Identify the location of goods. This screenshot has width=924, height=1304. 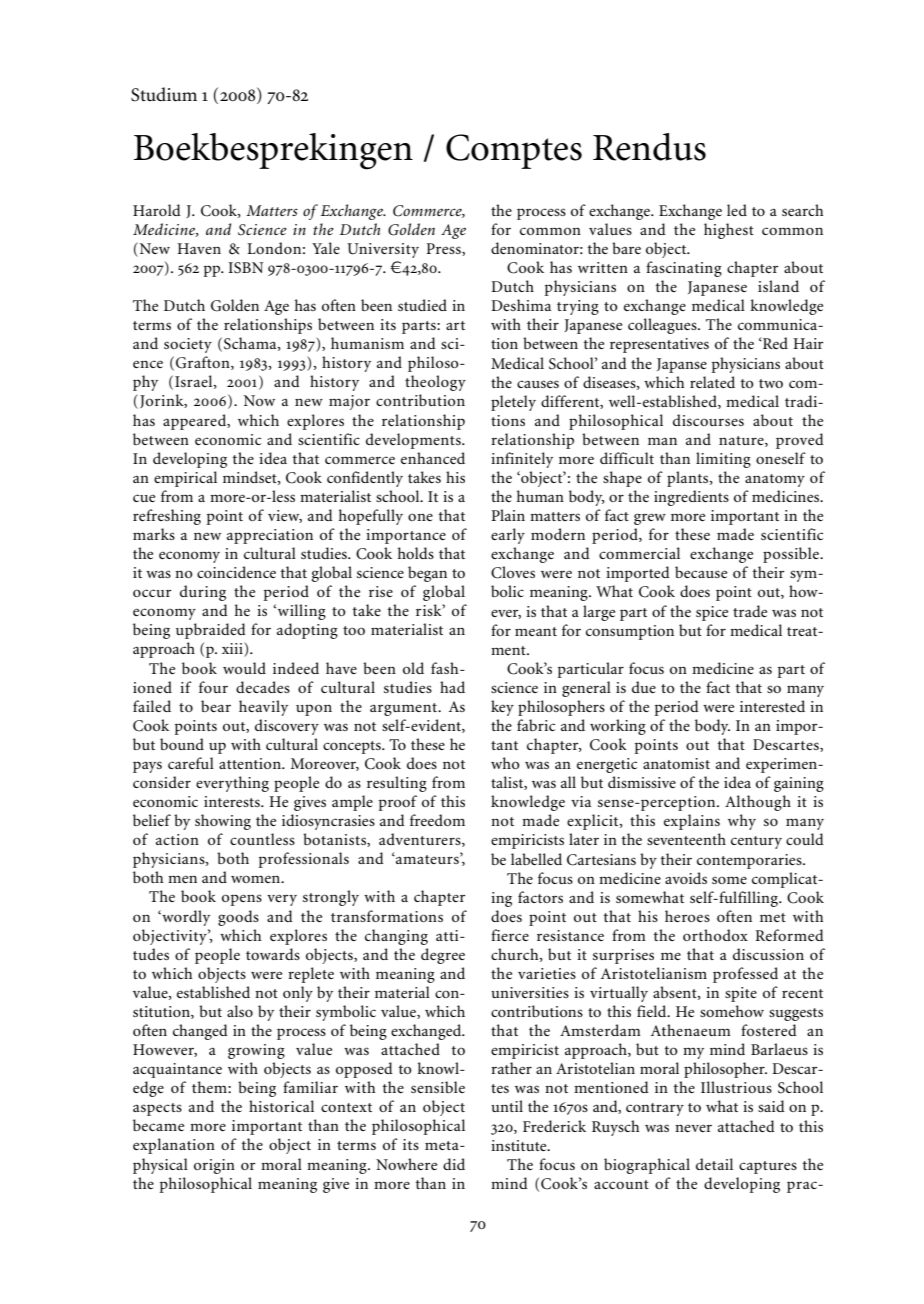
(238, 918).
